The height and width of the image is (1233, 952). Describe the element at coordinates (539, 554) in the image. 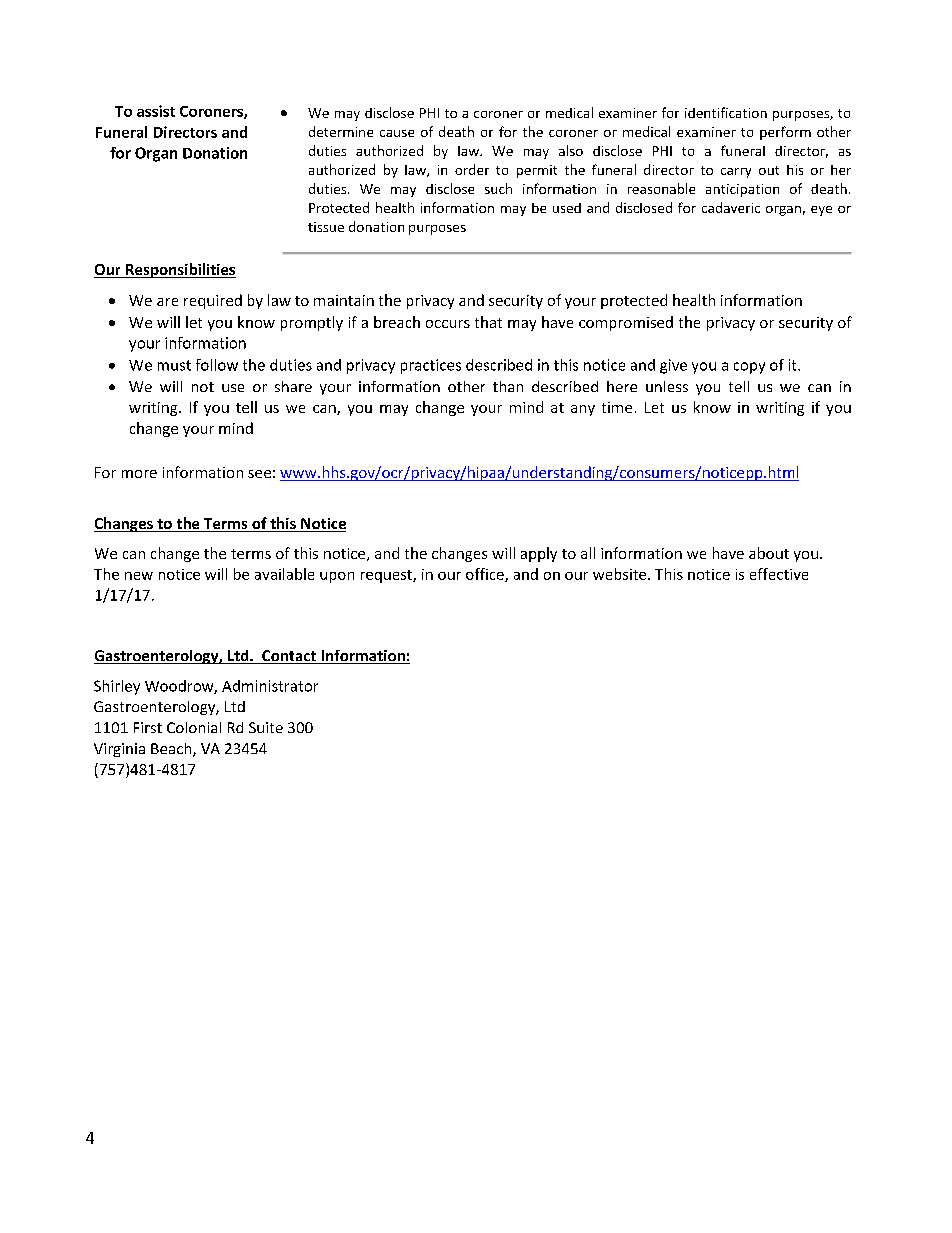

I see `apply` at that location.
